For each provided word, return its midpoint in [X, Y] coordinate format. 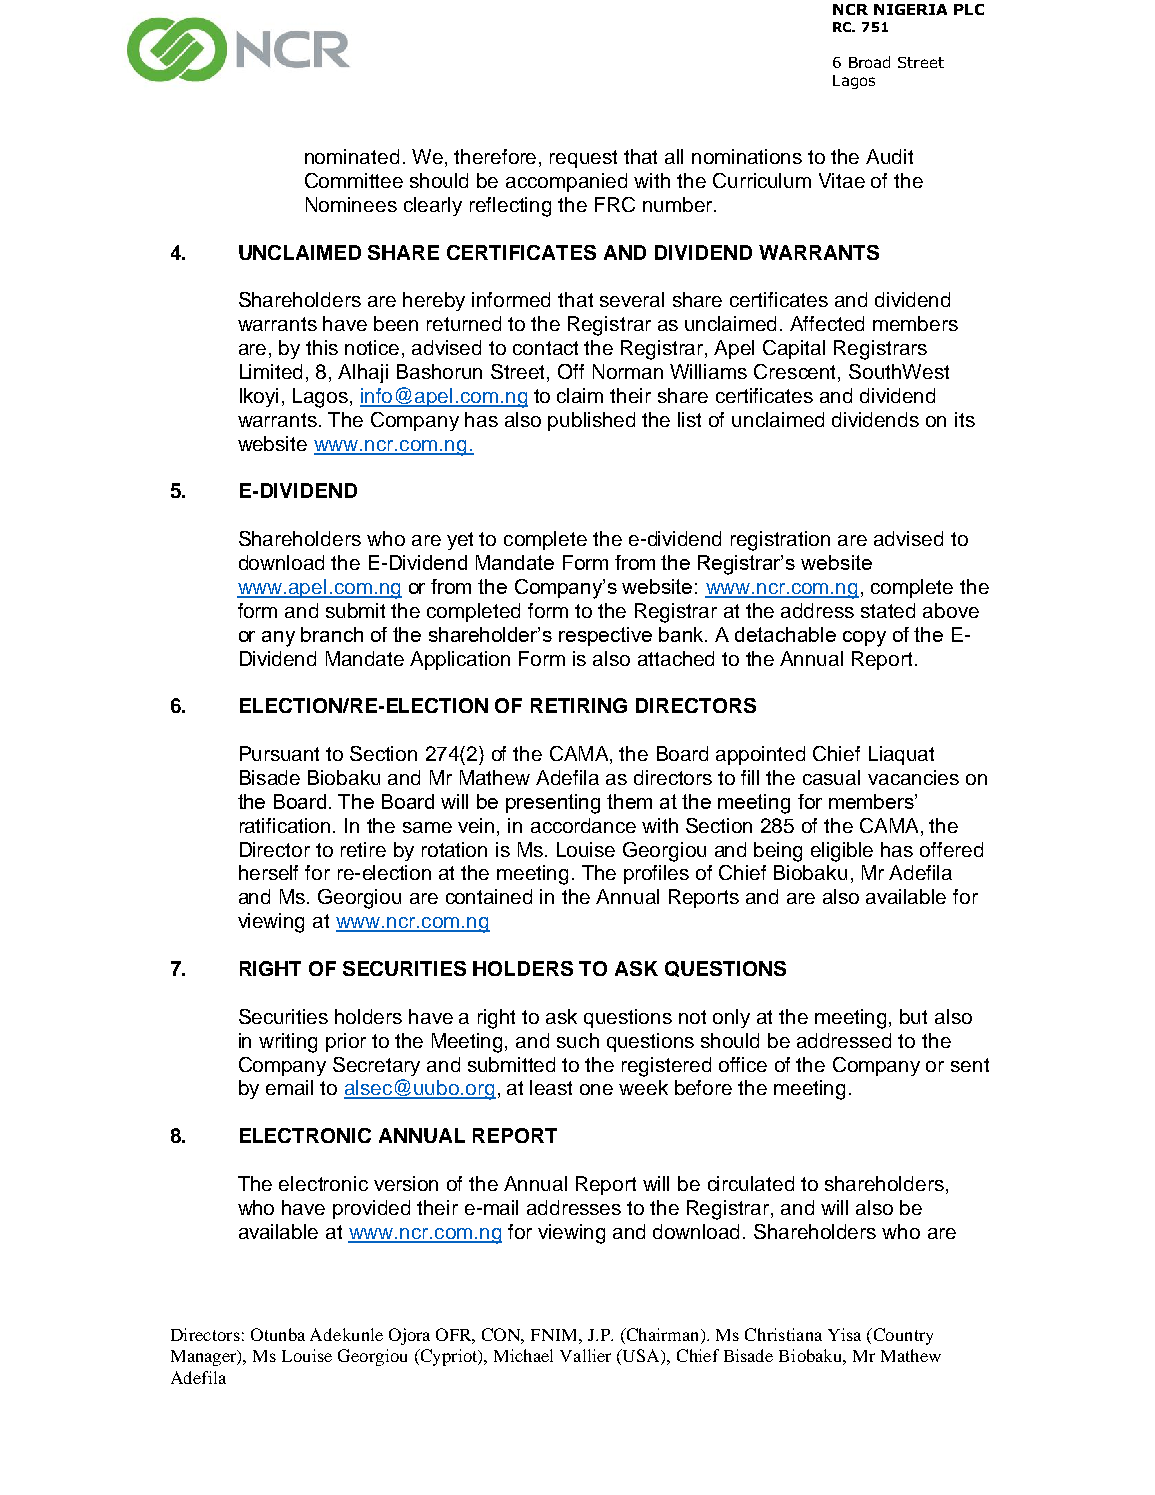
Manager [205, 1358]
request [583, 159]
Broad [869, 62]
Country [902, 1336]
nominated [352, 156]
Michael [523, 1355]
